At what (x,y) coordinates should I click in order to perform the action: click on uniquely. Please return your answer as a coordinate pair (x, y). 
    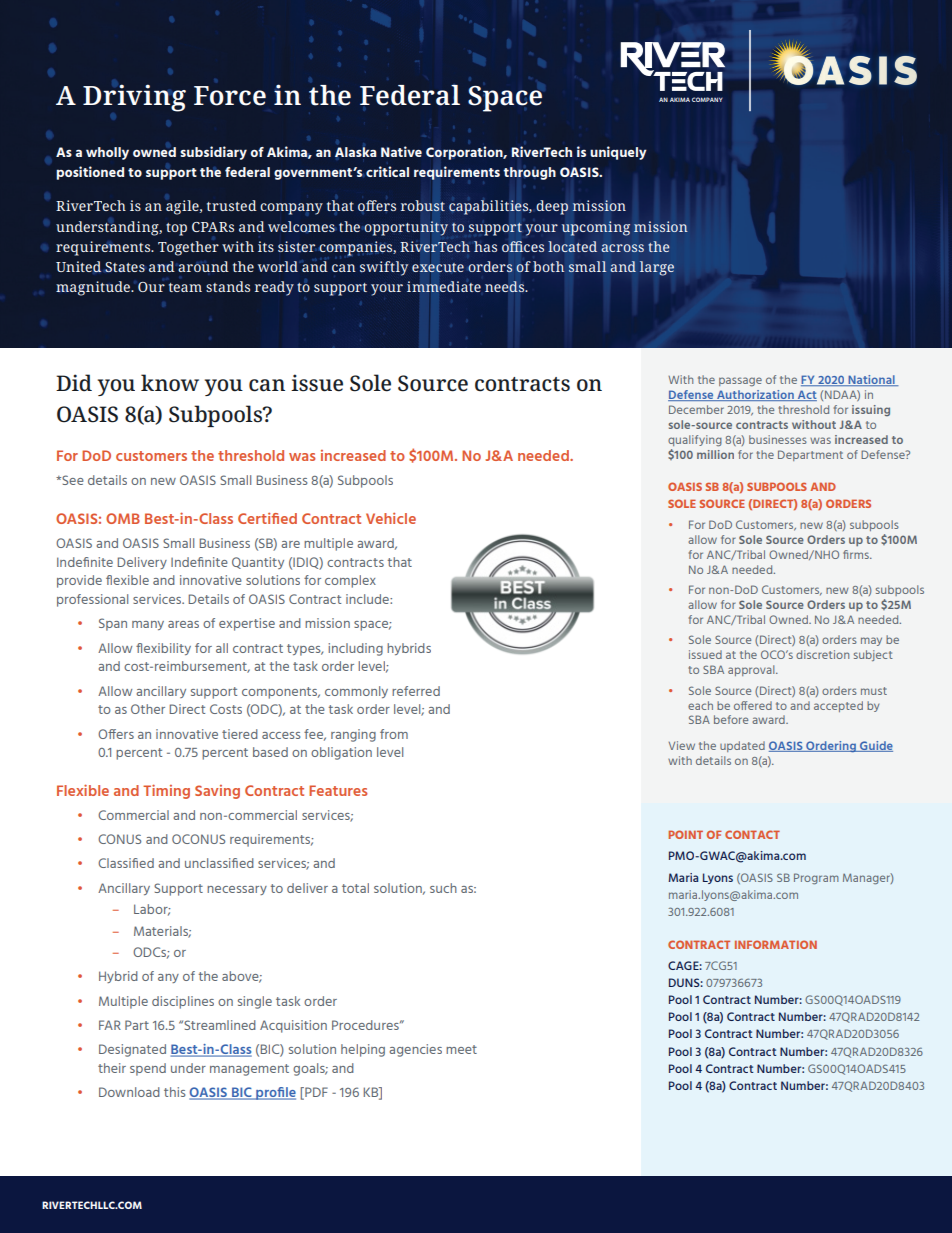
    Looking at the image, I should click on (618, 153).
